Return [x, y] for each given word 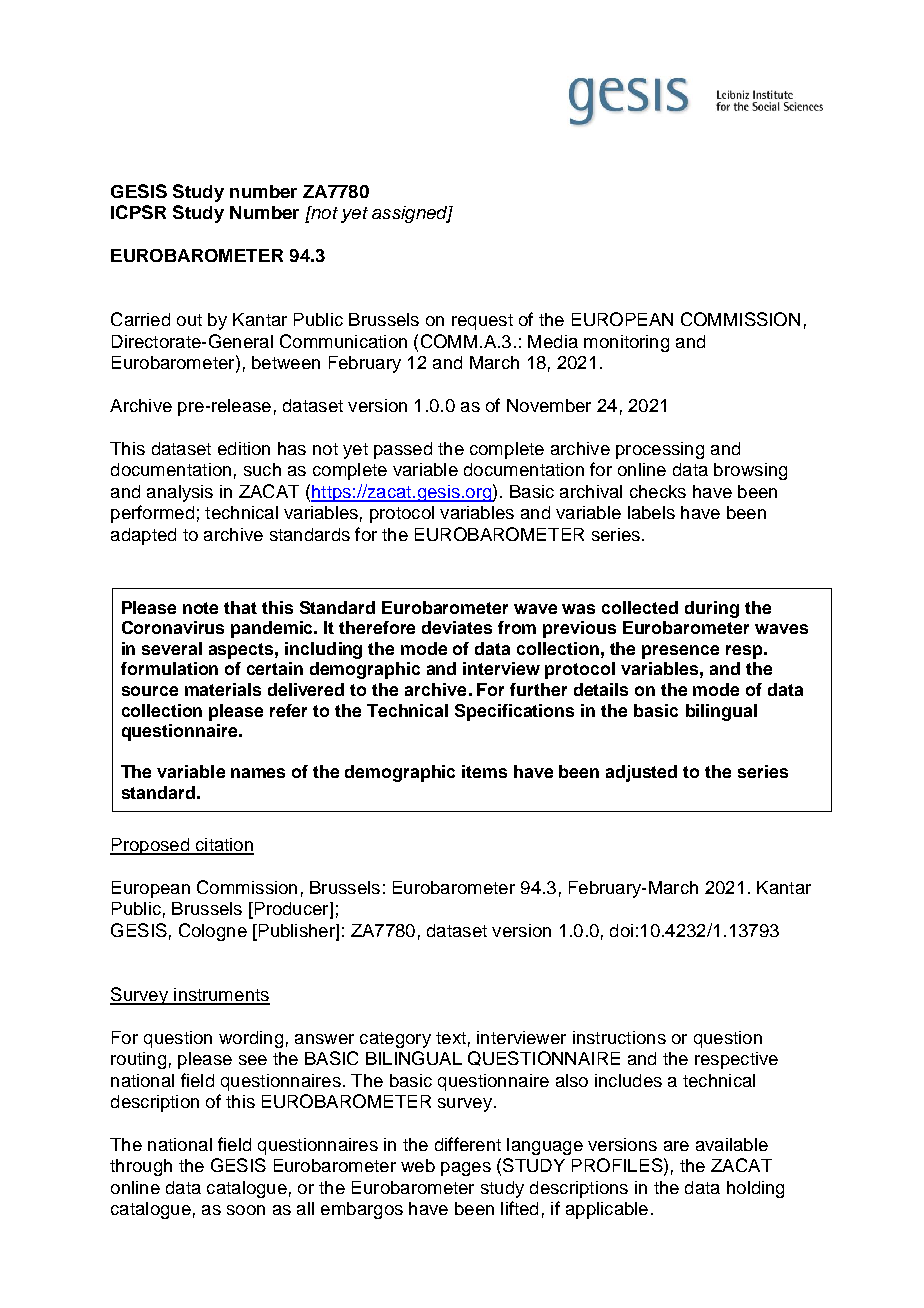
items [484, 771]
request [482, 322]
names [258, 773]
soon [246, 1210]
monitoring [626, 343]
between [286, 362]
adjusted [641, 773]
